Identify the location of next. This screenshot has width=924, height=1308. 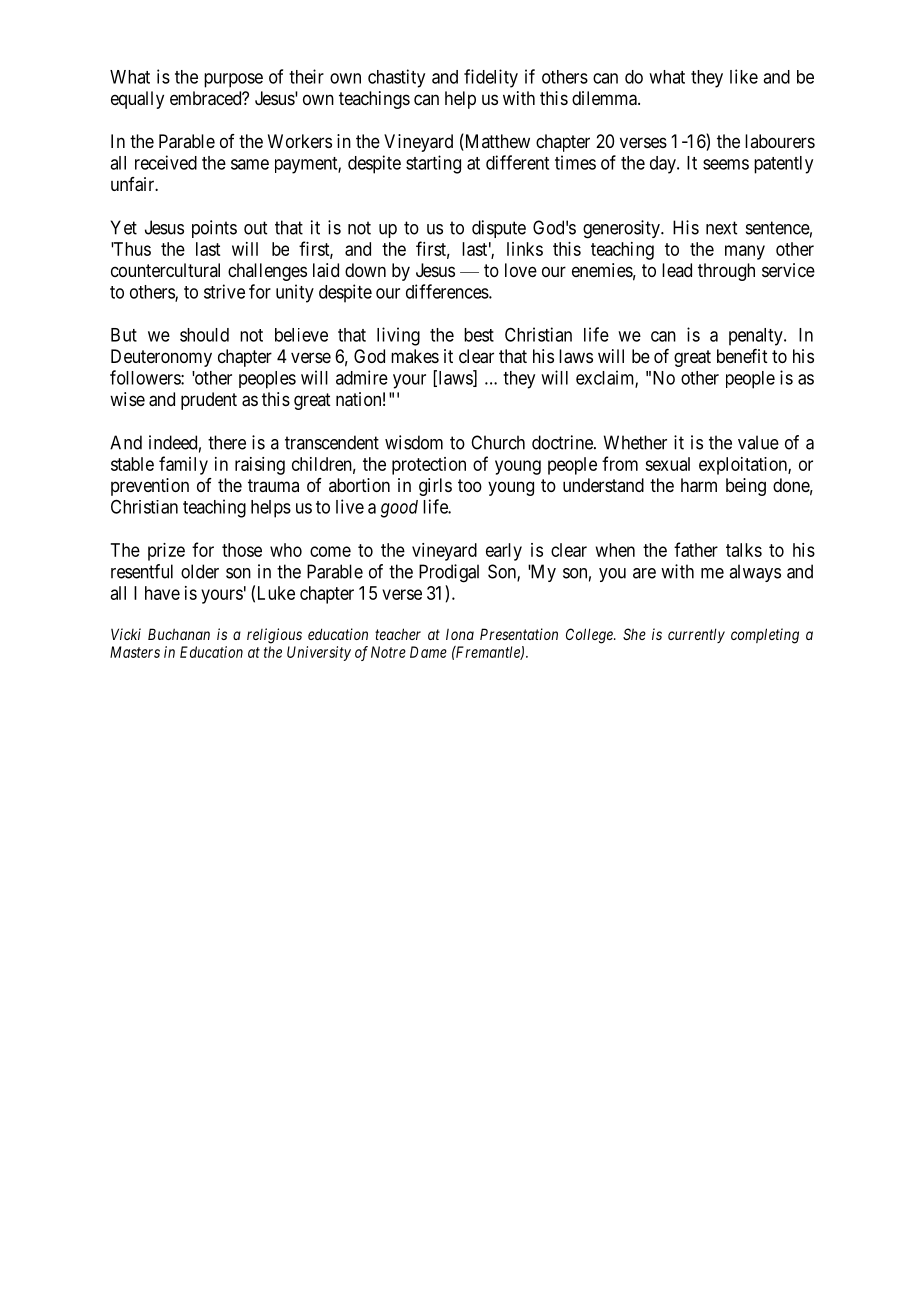
(721, 228).
